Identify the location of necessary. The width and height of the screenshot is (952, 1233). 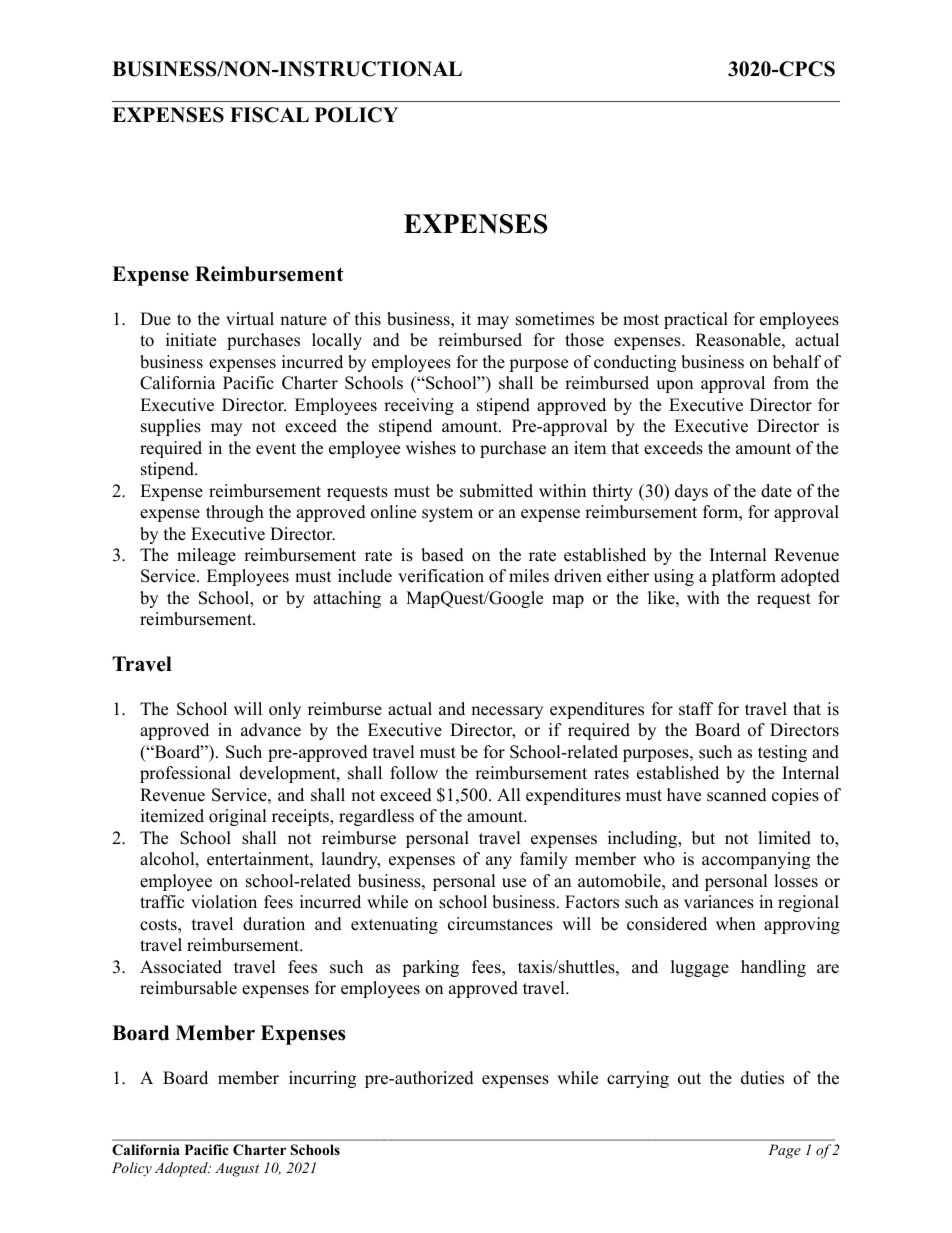
(507, 712).
